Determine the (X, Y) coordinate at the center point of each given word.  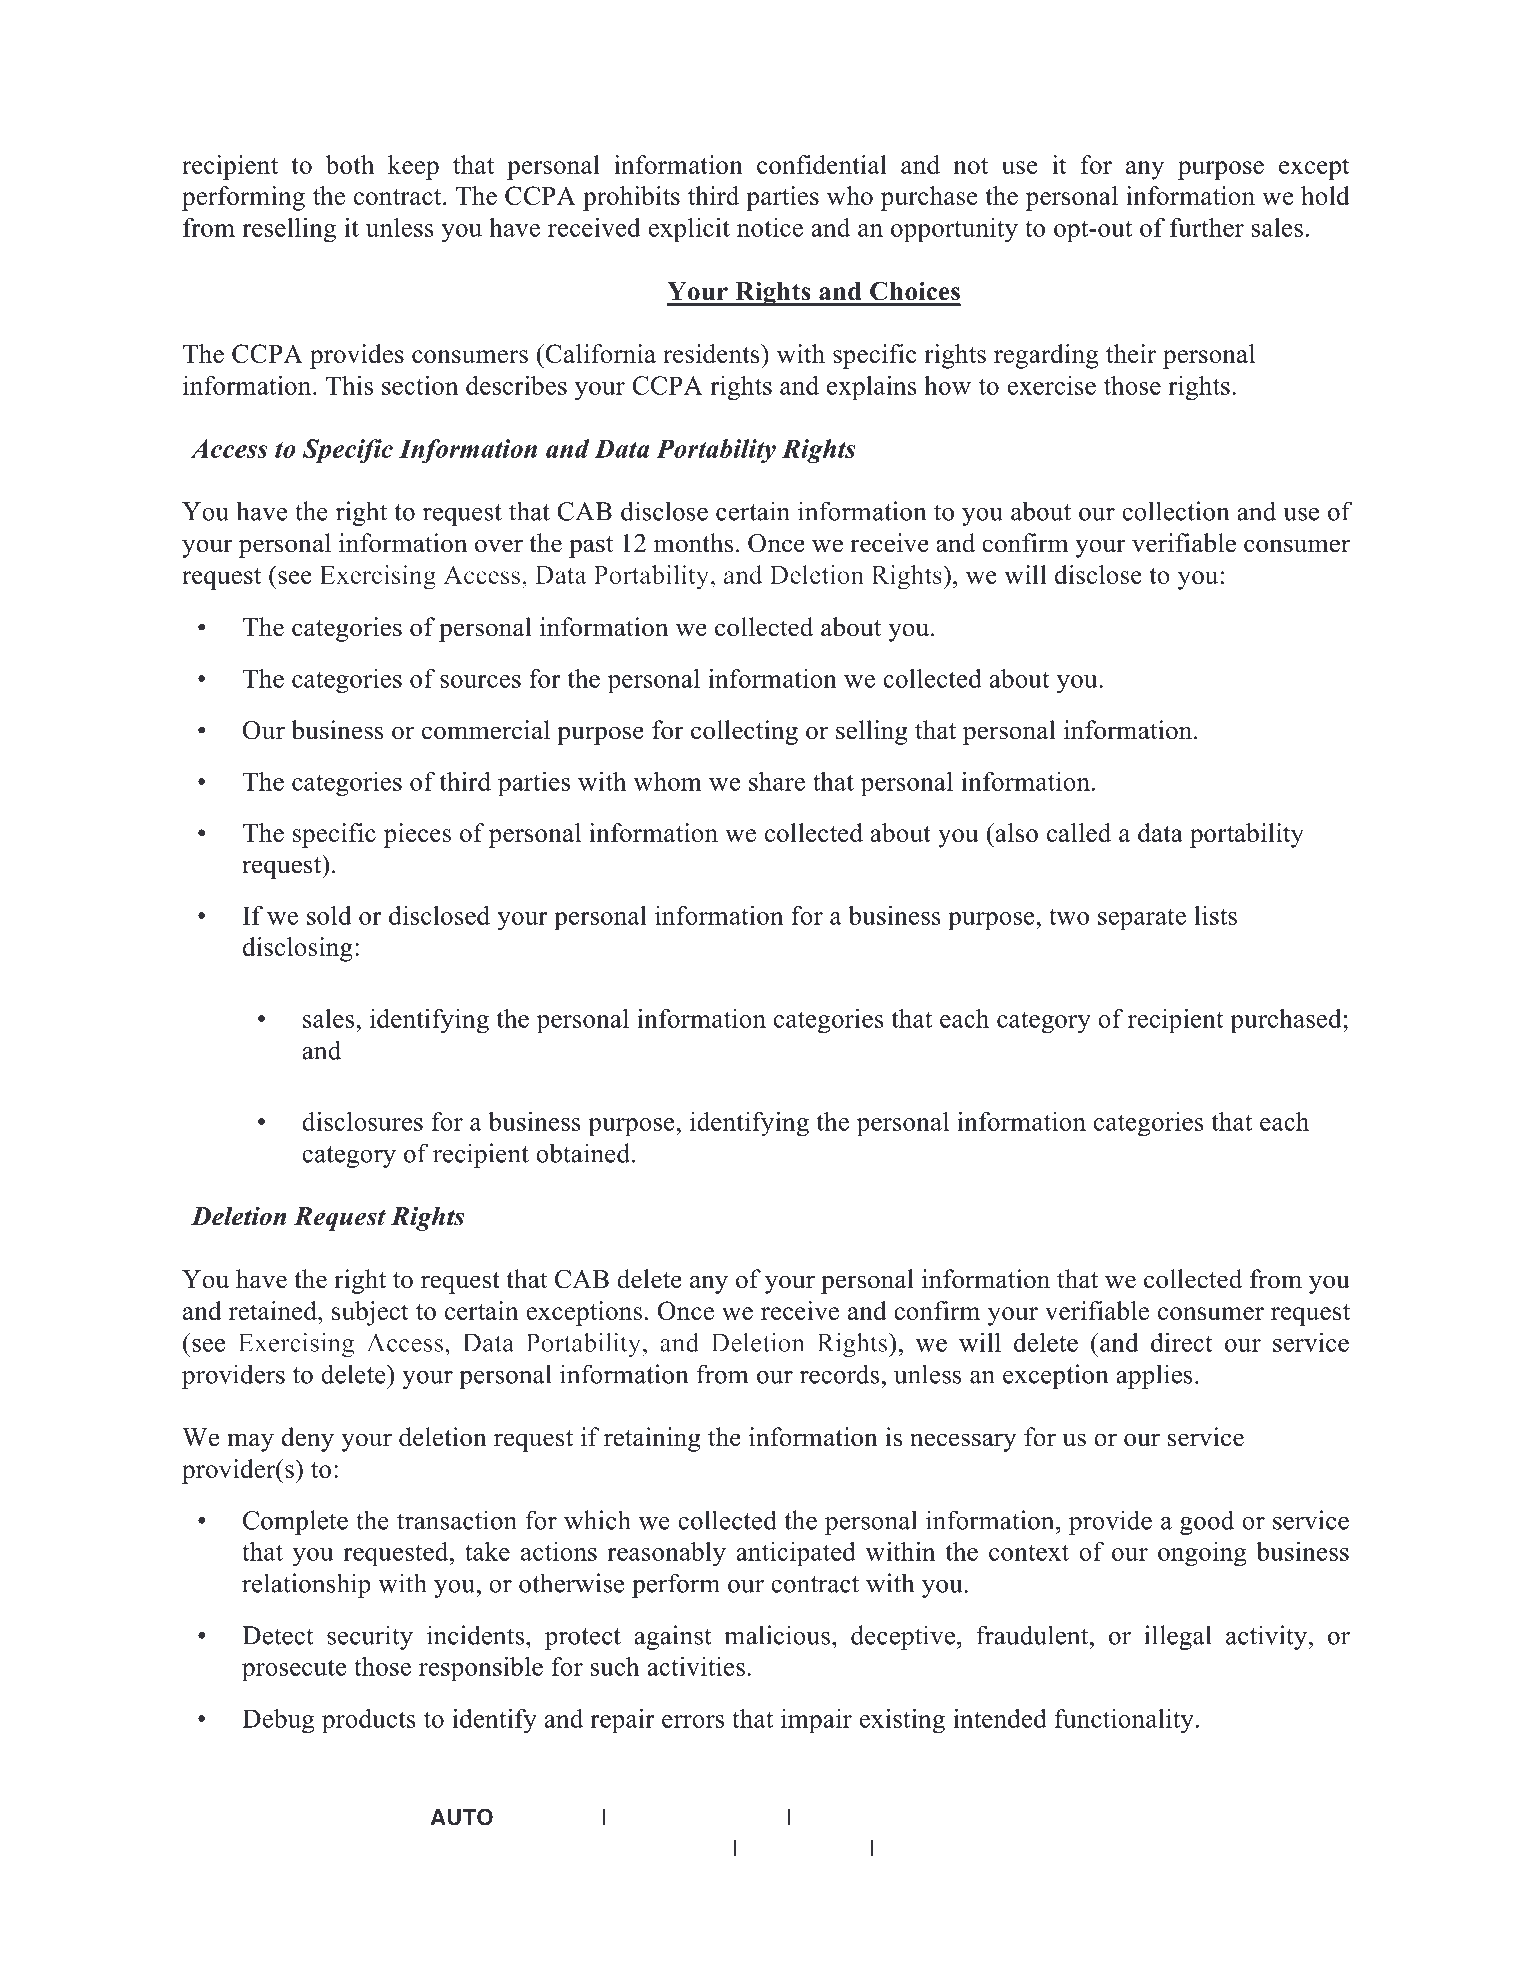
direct (1182, 1342)
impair (816, 1721)
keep (413, 167)
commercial (486, 730)
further (1207, 227)
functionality (1124, 1721)
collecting (744, 732)
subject (370, 1313)
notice (770, 227)
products (369, 1721)
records (841, 1374)
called (1079, 832)
